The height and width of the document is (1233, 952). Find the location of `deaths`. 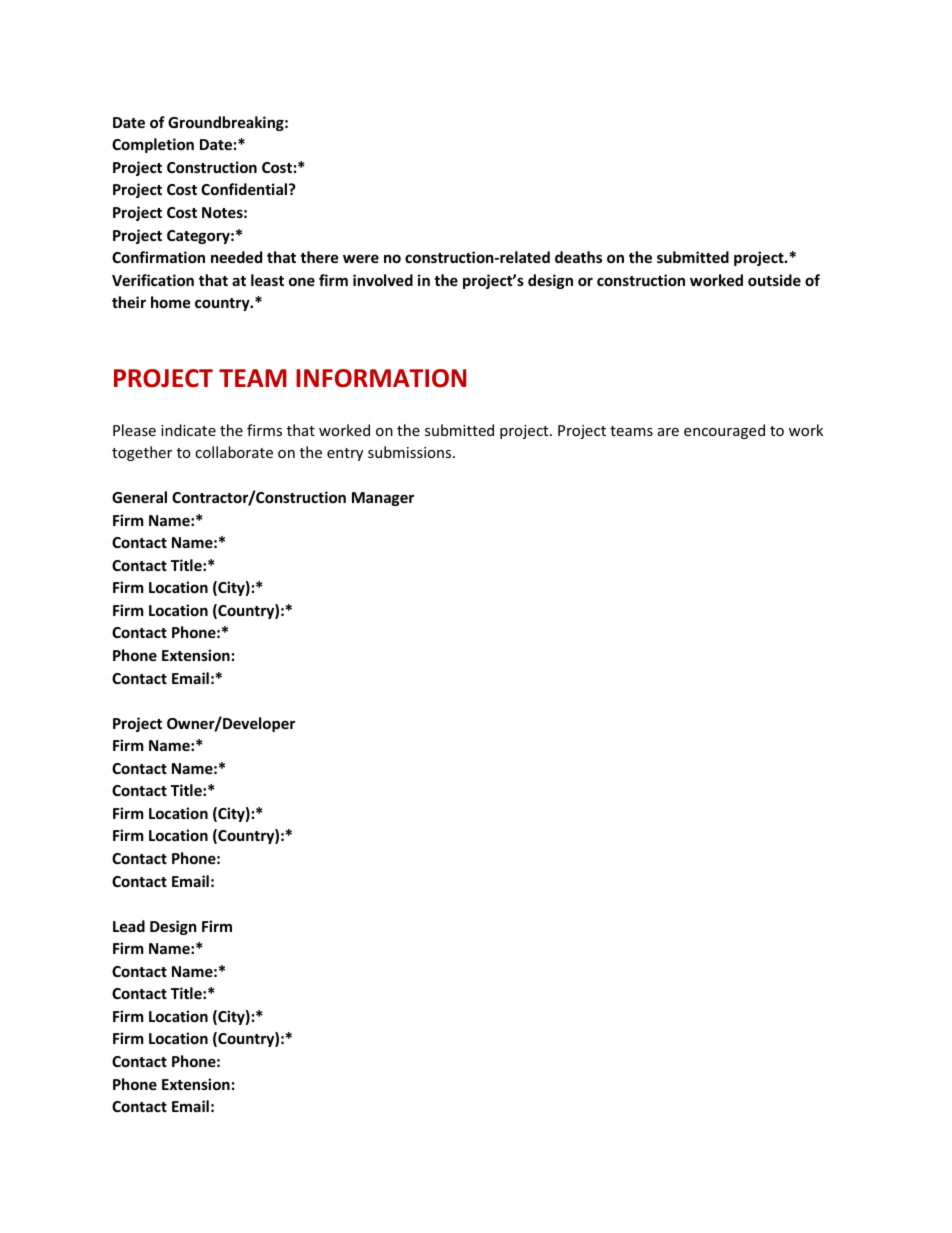

deaths is located at coordinates (578, 257).
